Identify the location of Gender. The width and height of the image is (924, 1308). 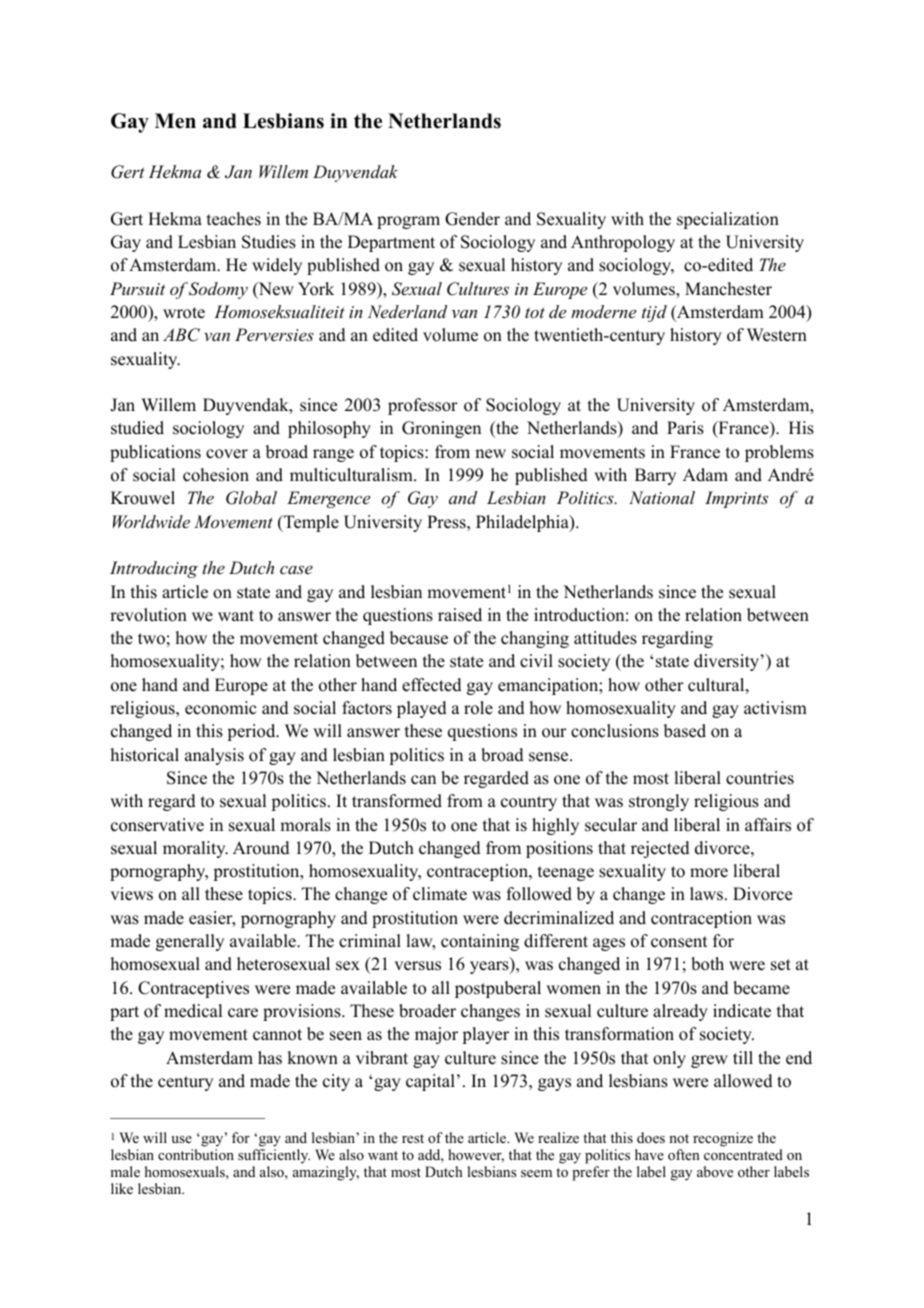
(472, 219).
